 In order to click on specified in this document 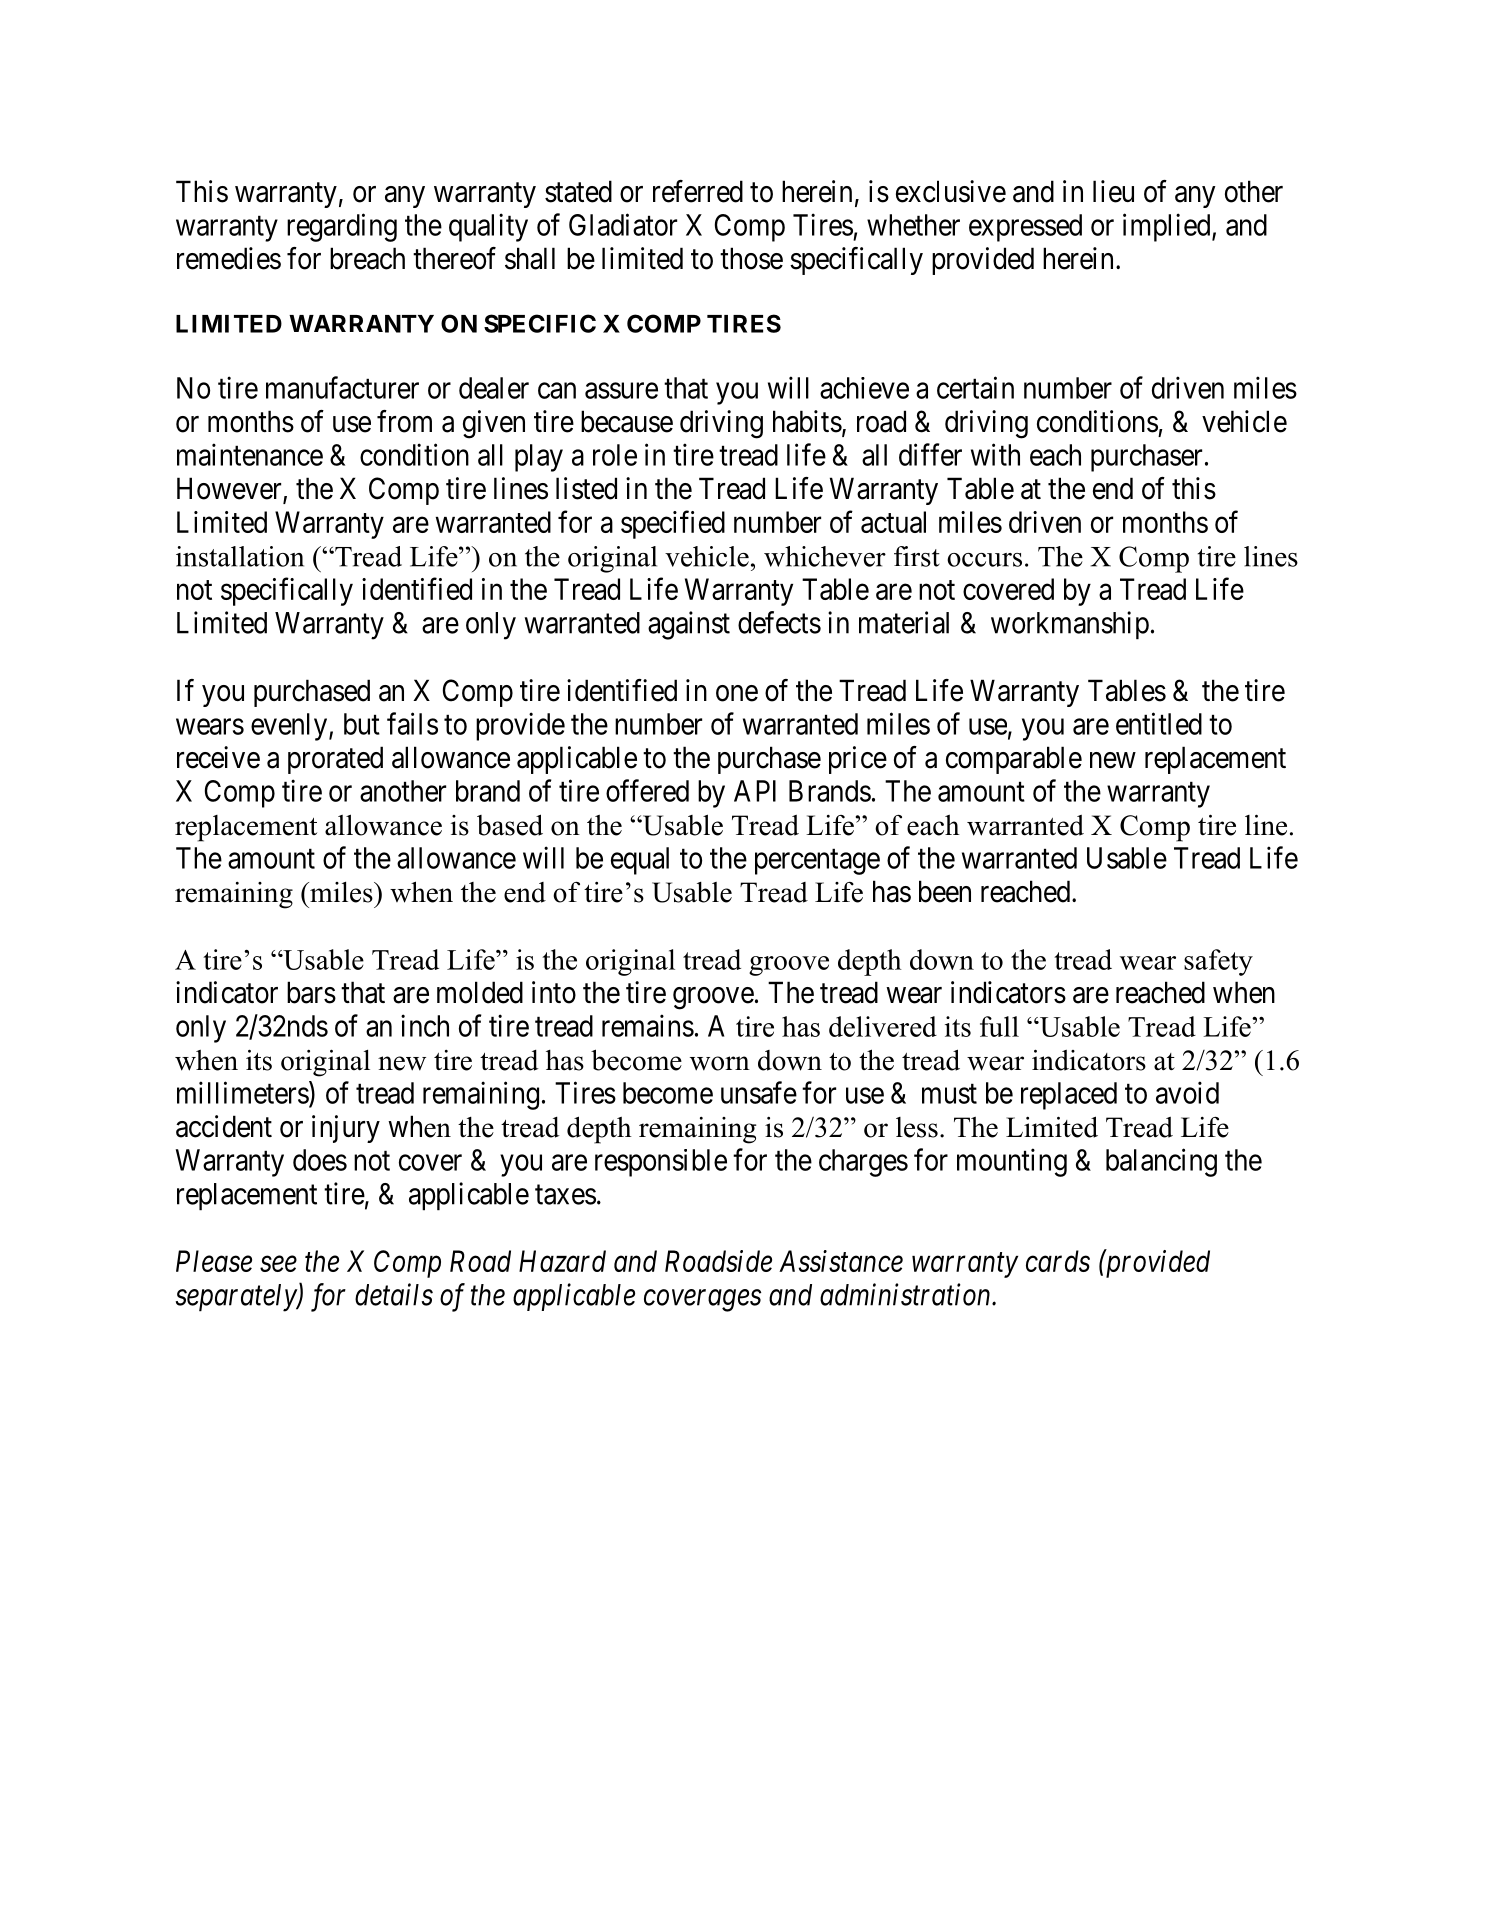, I will do `click(673, 524)`.
